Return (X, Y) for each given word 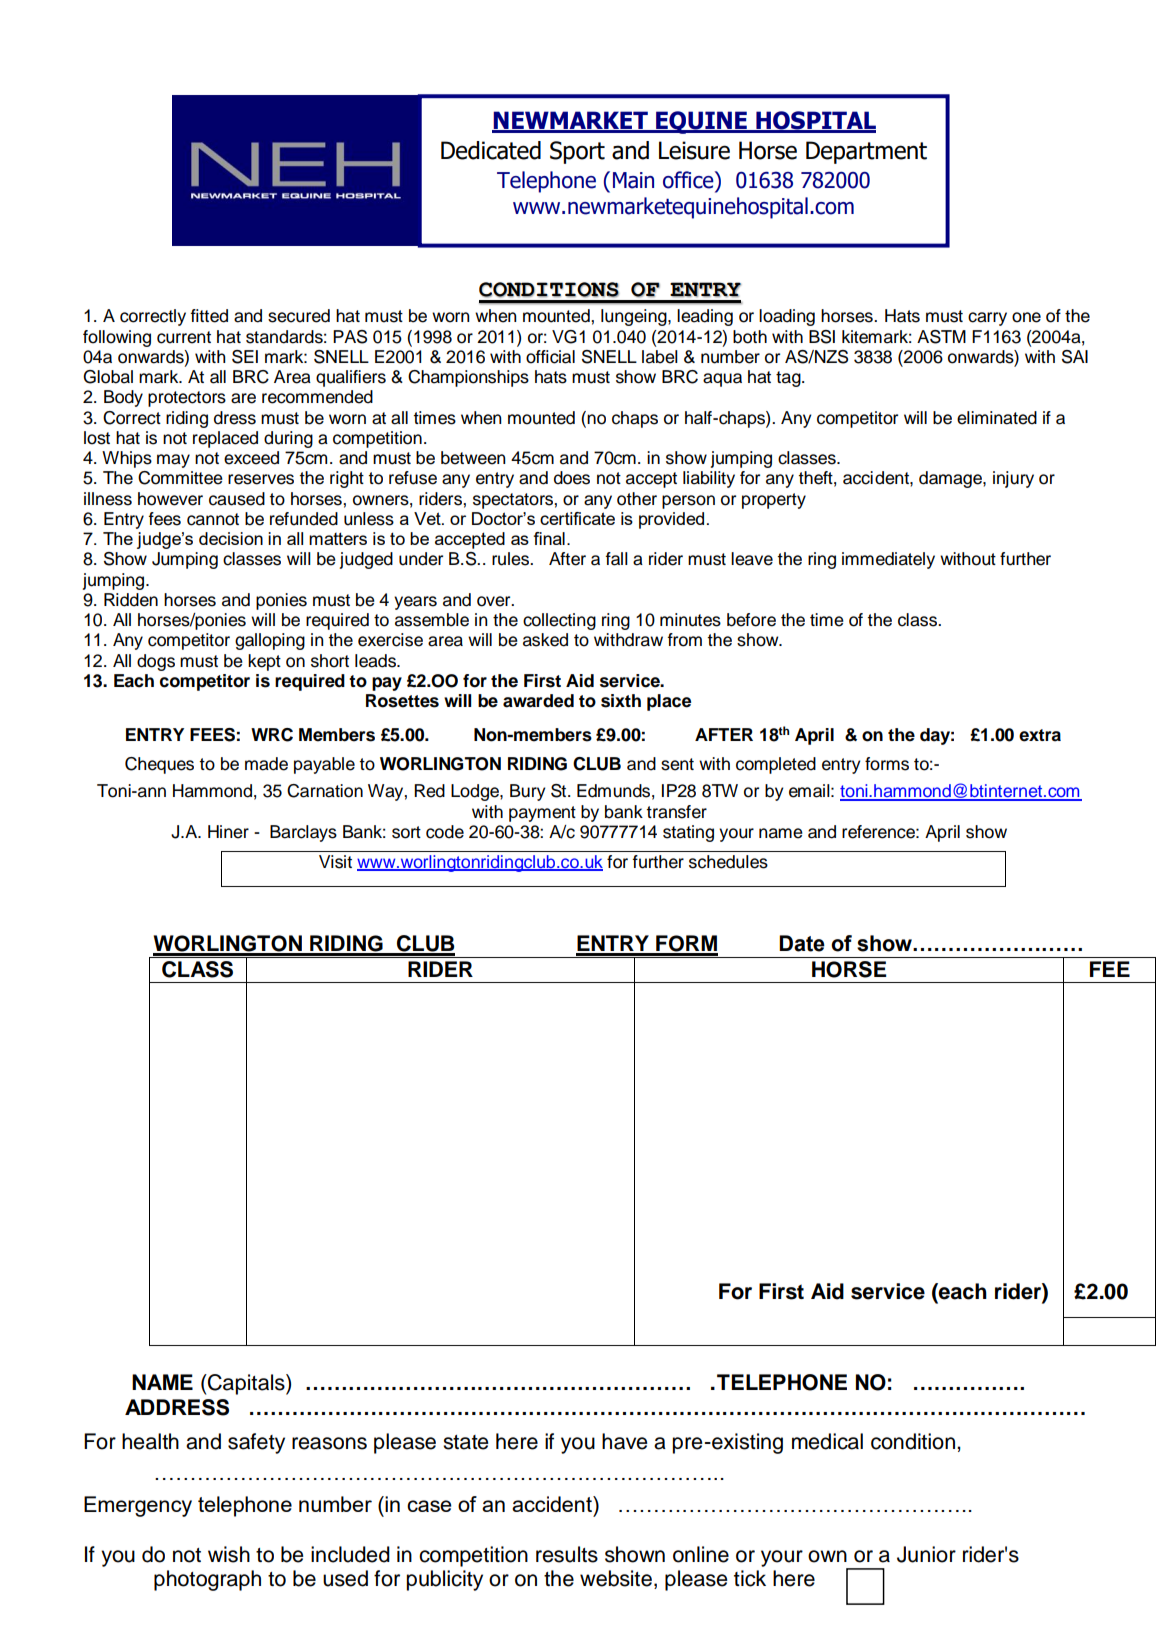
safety (256, 1443)
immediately (888, 560)
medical (827, 1441)
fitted (209, 316)
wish (229, 1554)
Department (866, 152)
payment (542, 814)
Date (802, 943)
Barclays (303, 833)
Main (633, 180)
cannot (213, 519)
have (624, 1441)
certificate (577, 518)
